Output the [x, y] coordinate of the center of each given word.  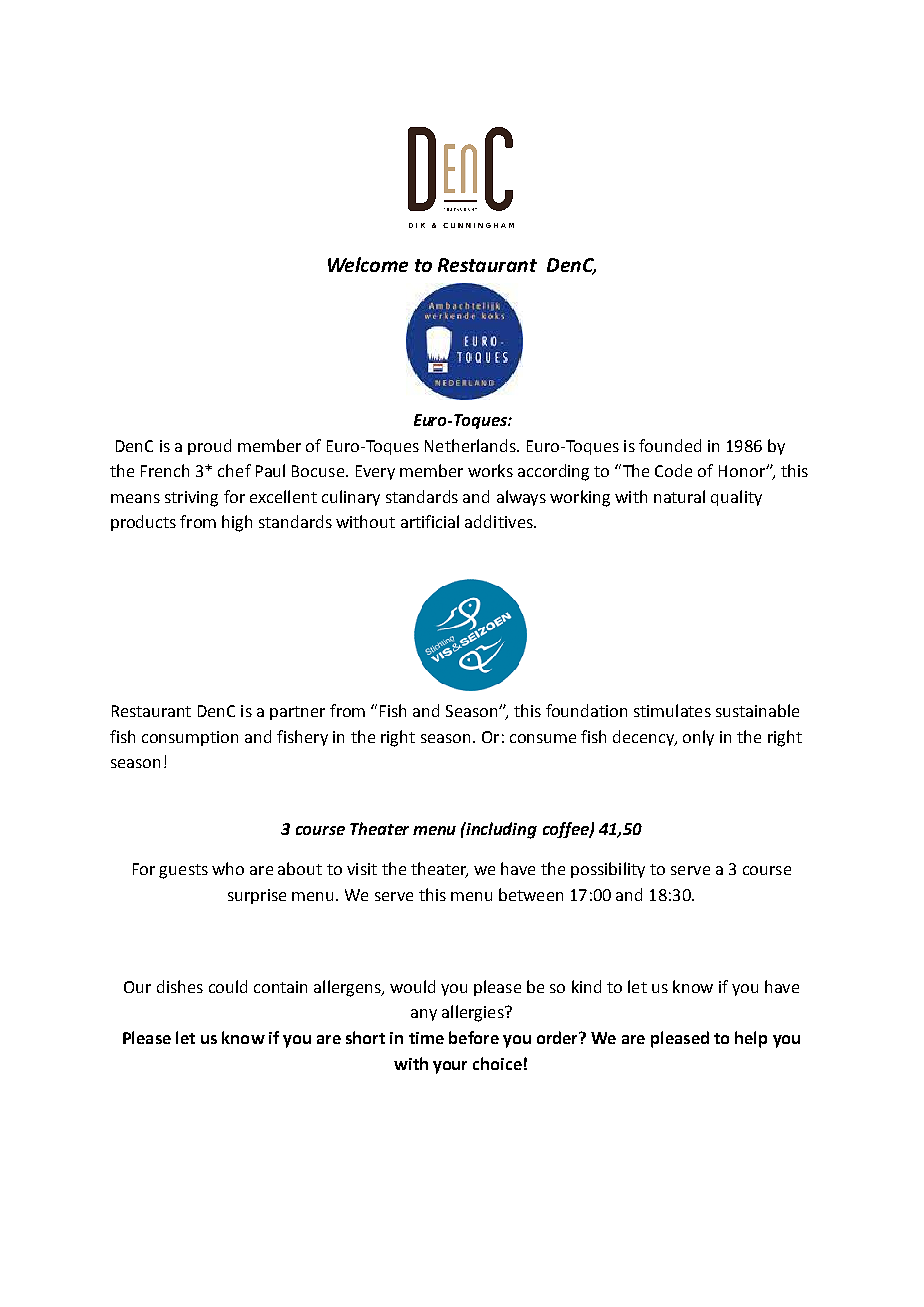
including [501, 830]
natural [679, 496]
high [237, 523]
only [698, 738]
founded [670, 445]
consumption [190, 738]
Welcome [368, 264]
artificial [430, 521]
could [228, 986]
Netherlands [471, 445]
